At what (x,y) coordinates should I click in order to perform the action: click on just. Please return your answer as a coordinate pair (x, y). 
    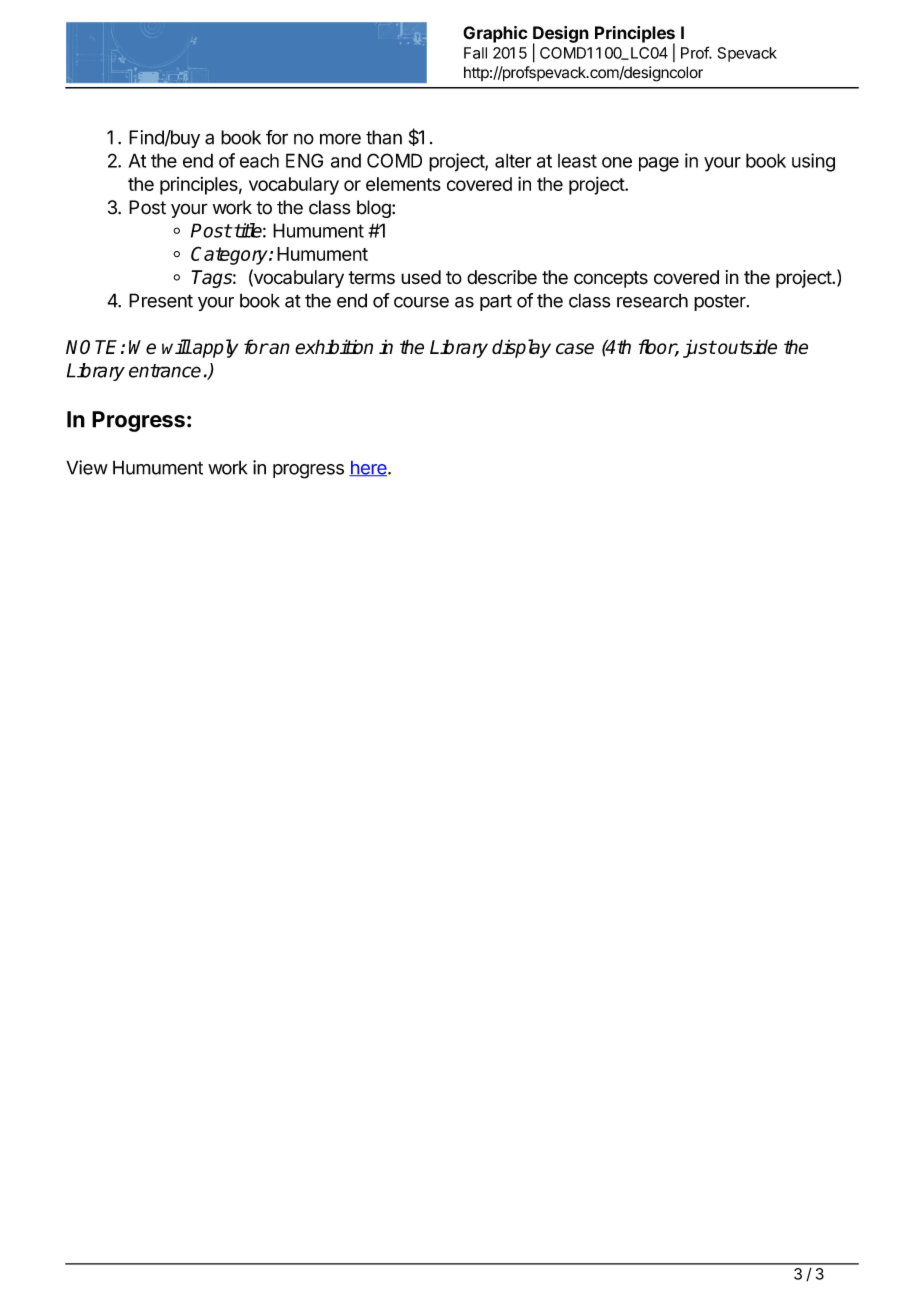
    Looking at the image, I should click on (699, 348).
